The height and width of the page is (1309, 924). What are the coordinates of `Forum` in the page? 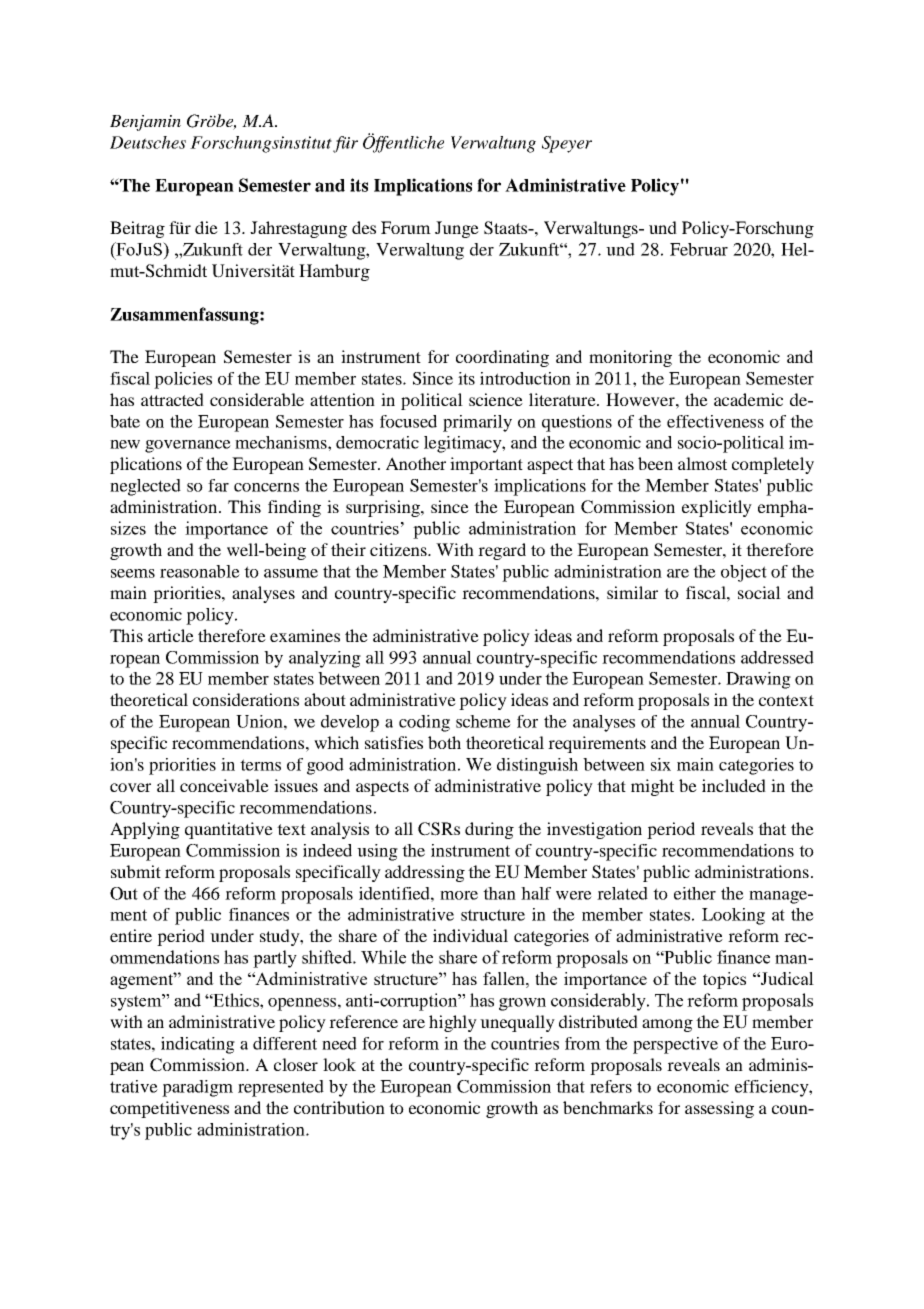 It's located at (406, 227).
